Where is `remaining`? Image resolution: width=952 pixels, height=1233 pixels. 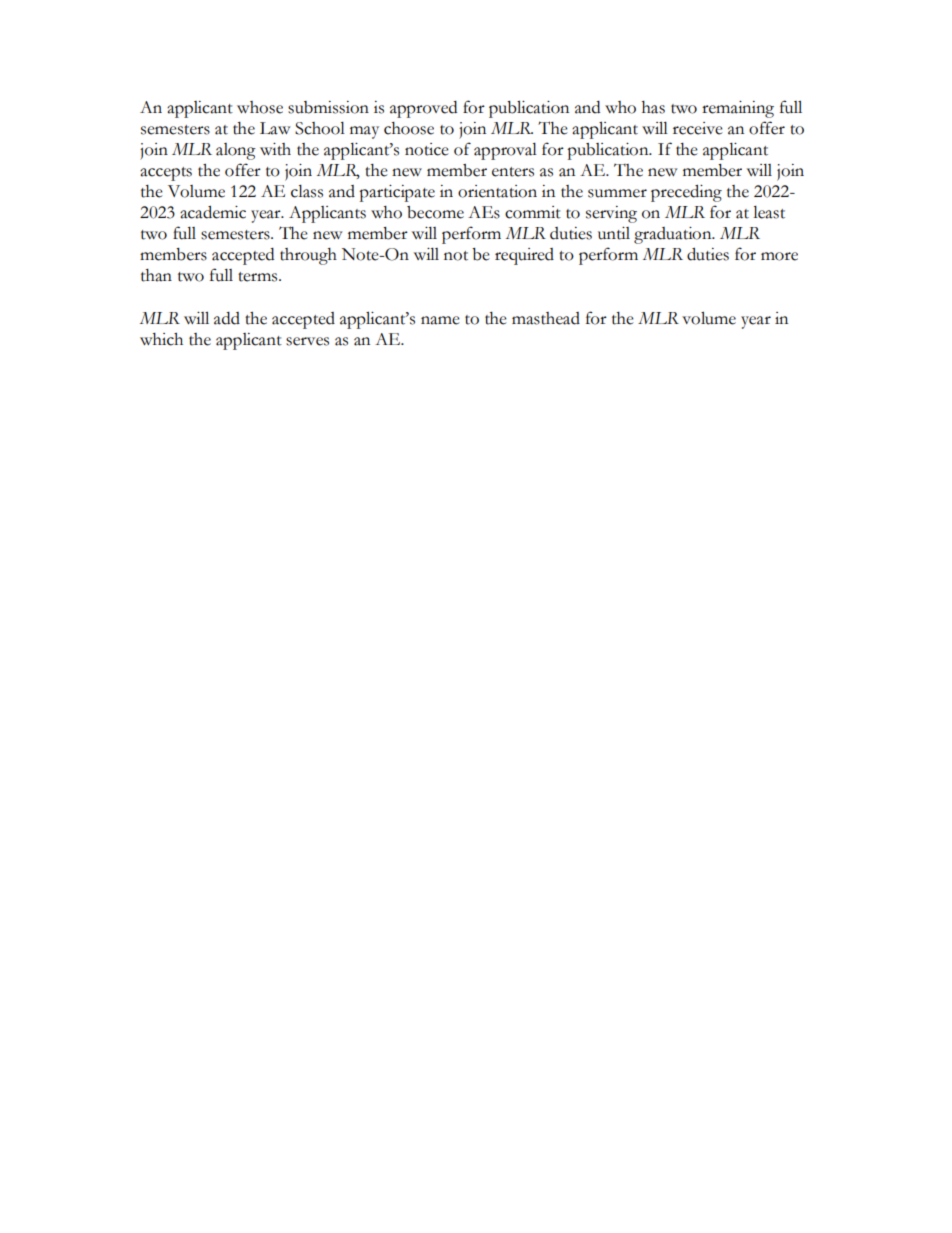
remaining is located at coordinates (738, 109).
